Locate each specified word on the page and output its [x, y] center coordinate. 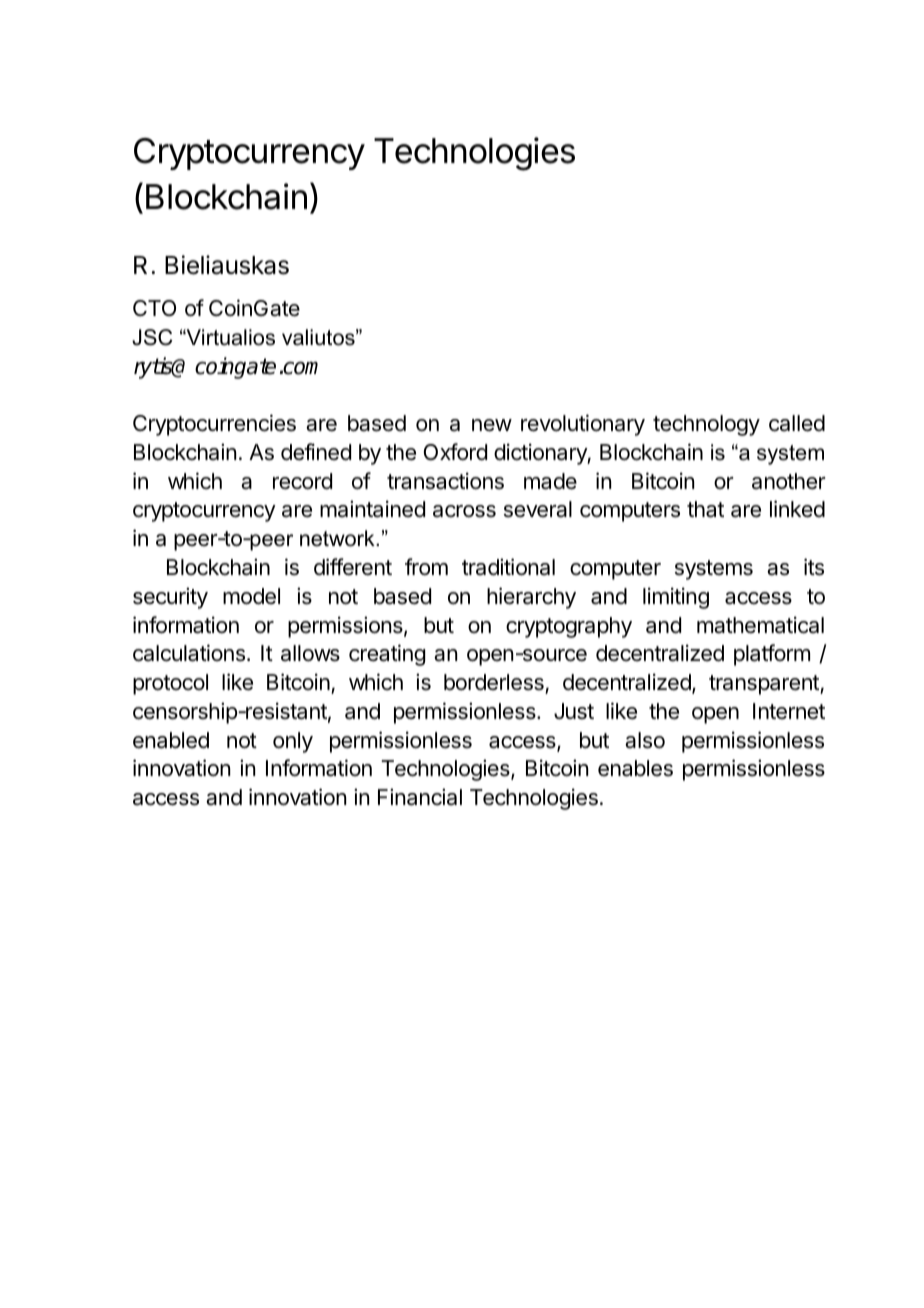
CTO [154, 308]
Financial [420, 797]
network [338, 538]
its [814, 567]
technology [706, 425]
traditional [508, 567]
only [293, 742]
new [492, 425]
